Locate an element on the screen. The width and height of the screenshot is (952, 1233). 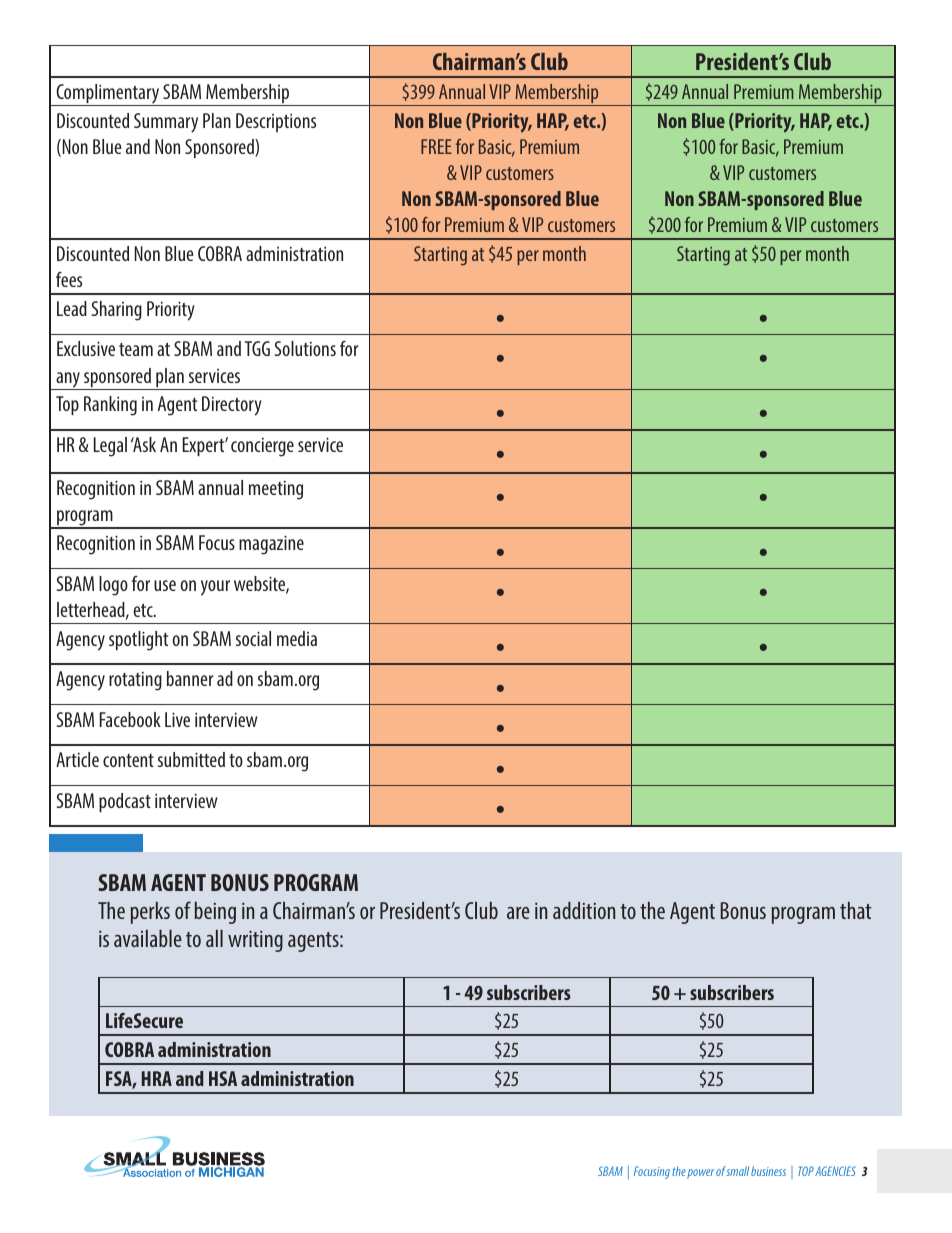
FREE is located at coordinates (436, 146).
